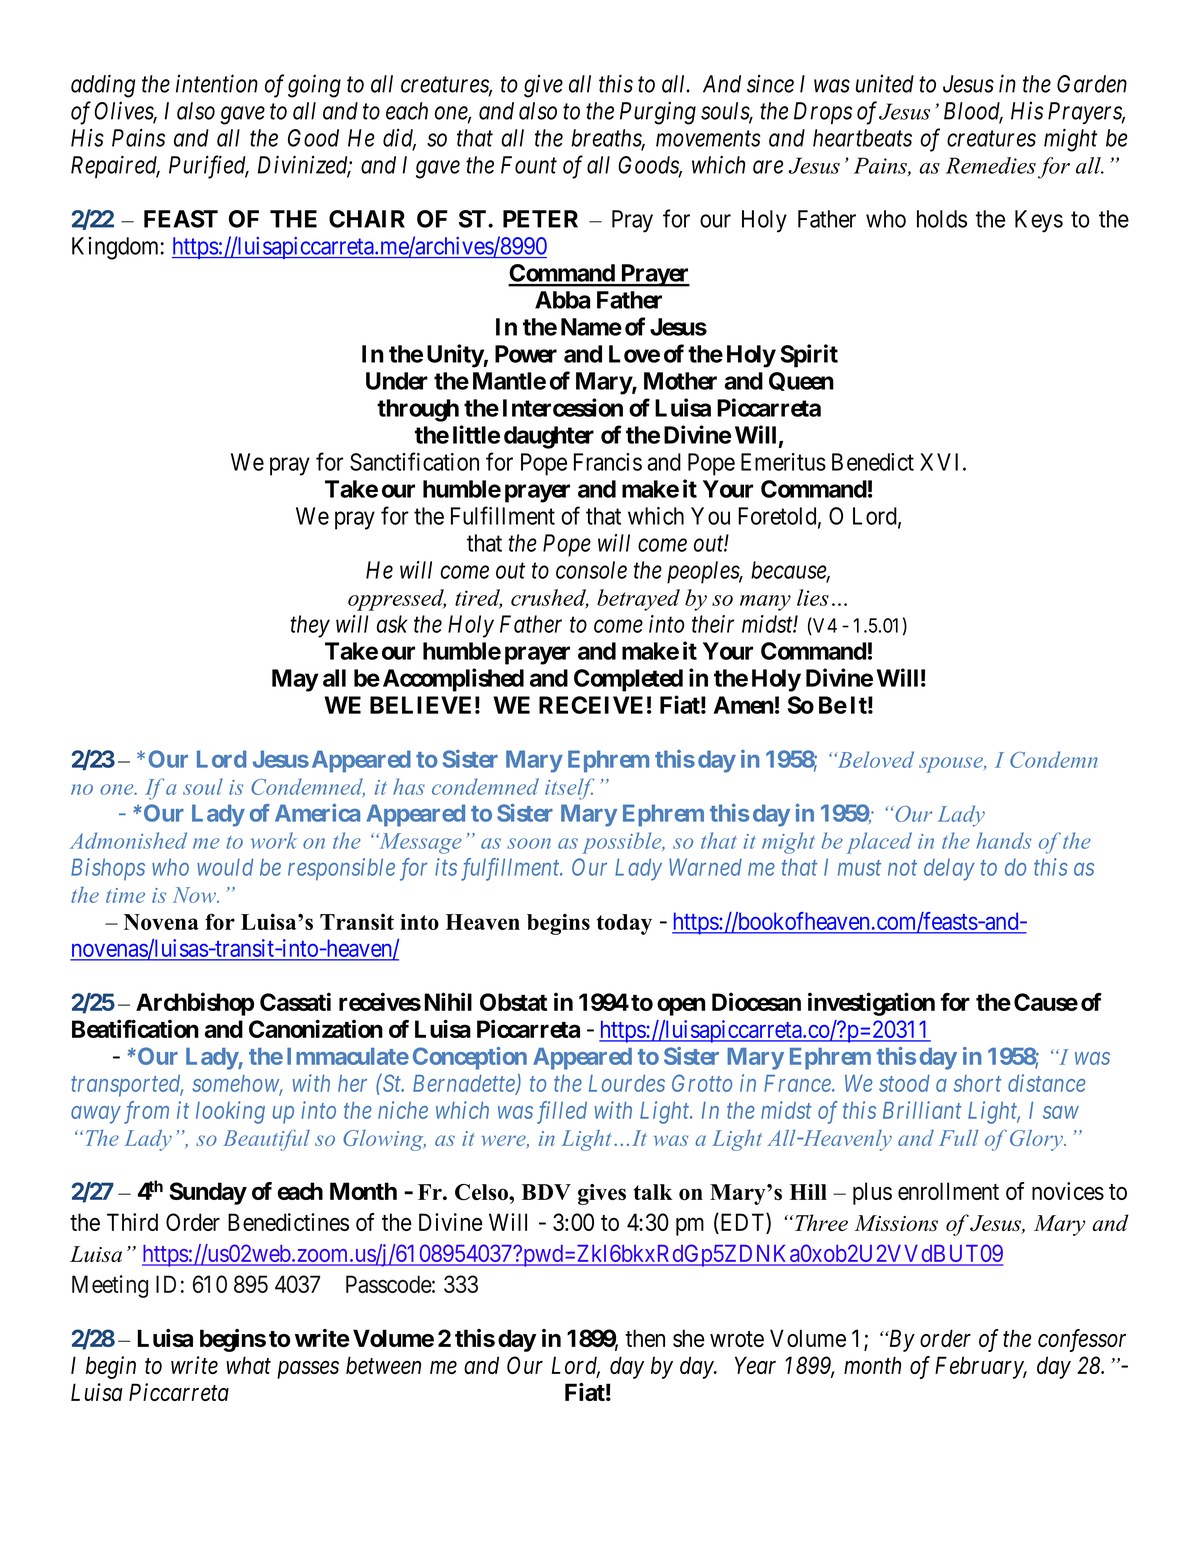 The image size is (1198, 1550). Describe the element at coordinates (645, 1338) in the screenshot. I see `then` at that location.
